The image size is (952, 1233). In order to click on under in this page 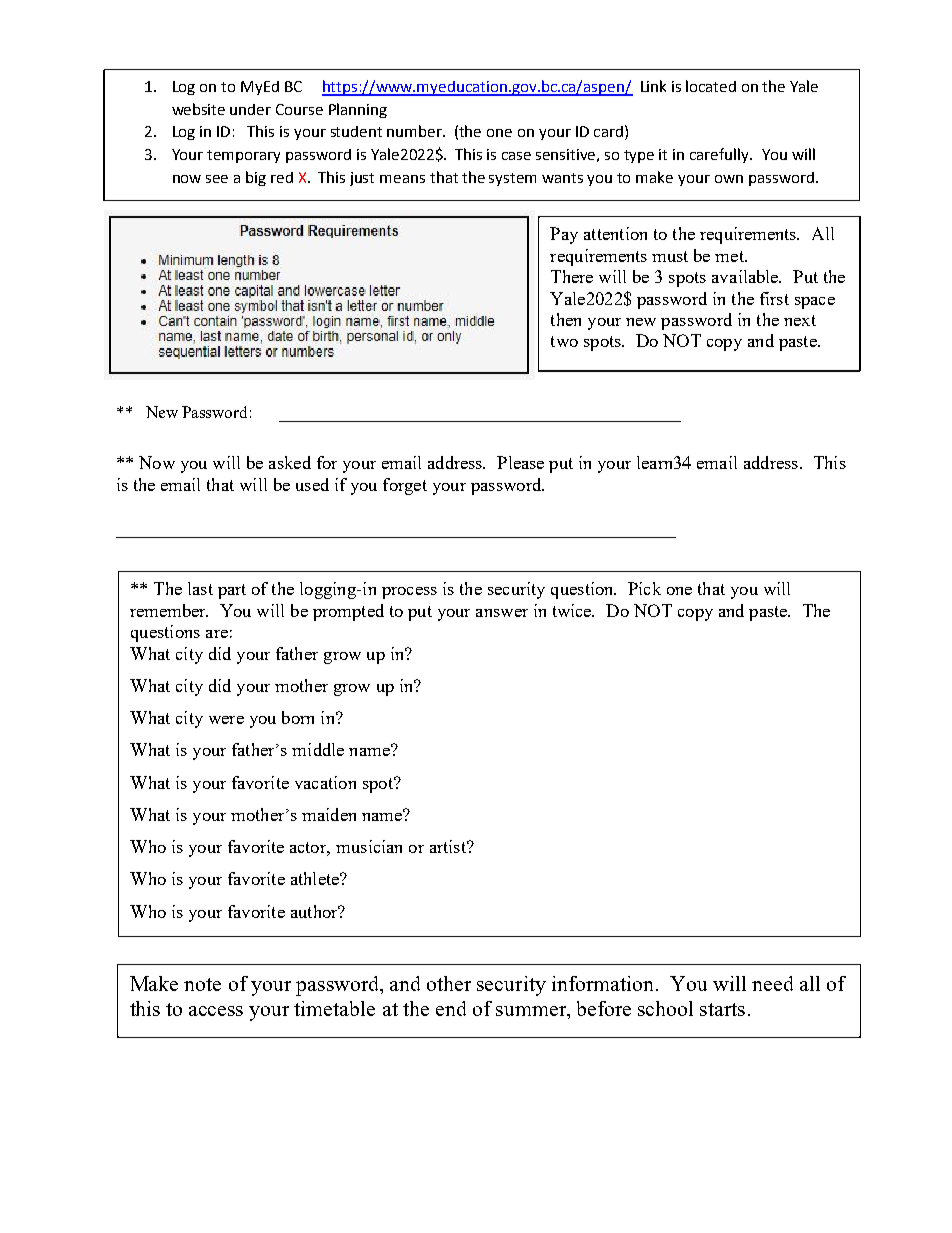, I will do `click(250, 109)`.
